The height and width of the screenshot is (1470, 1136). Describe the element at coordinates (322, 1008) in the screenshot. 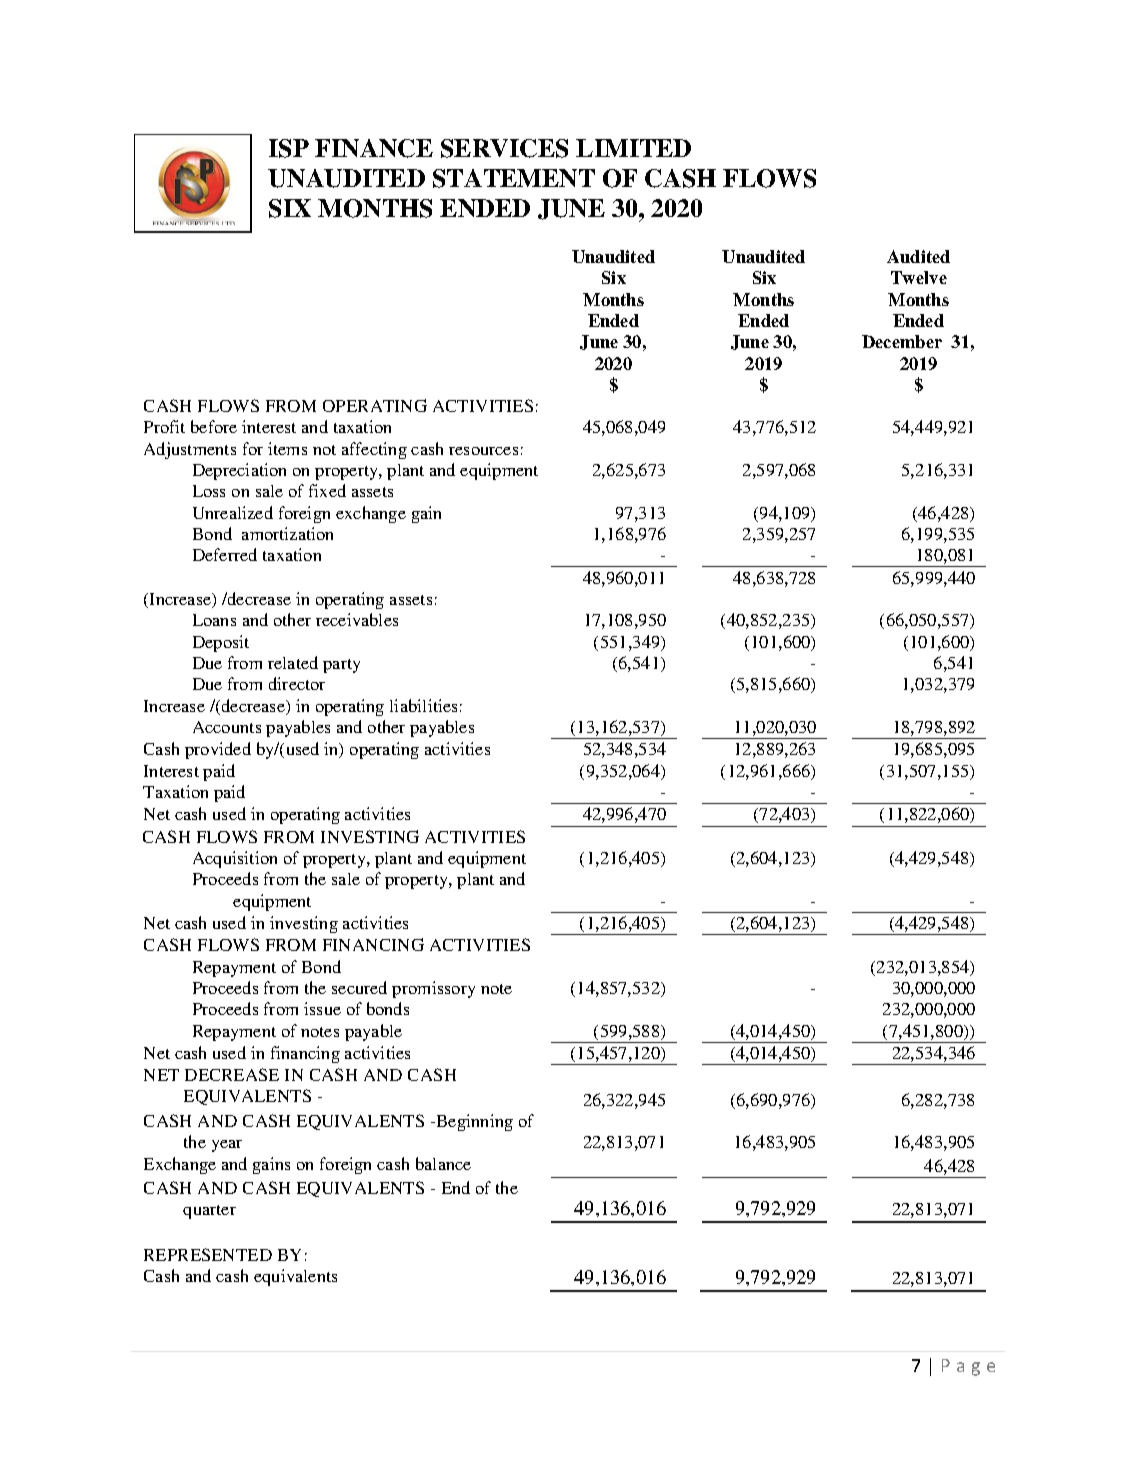

I see `issue` at that location.
